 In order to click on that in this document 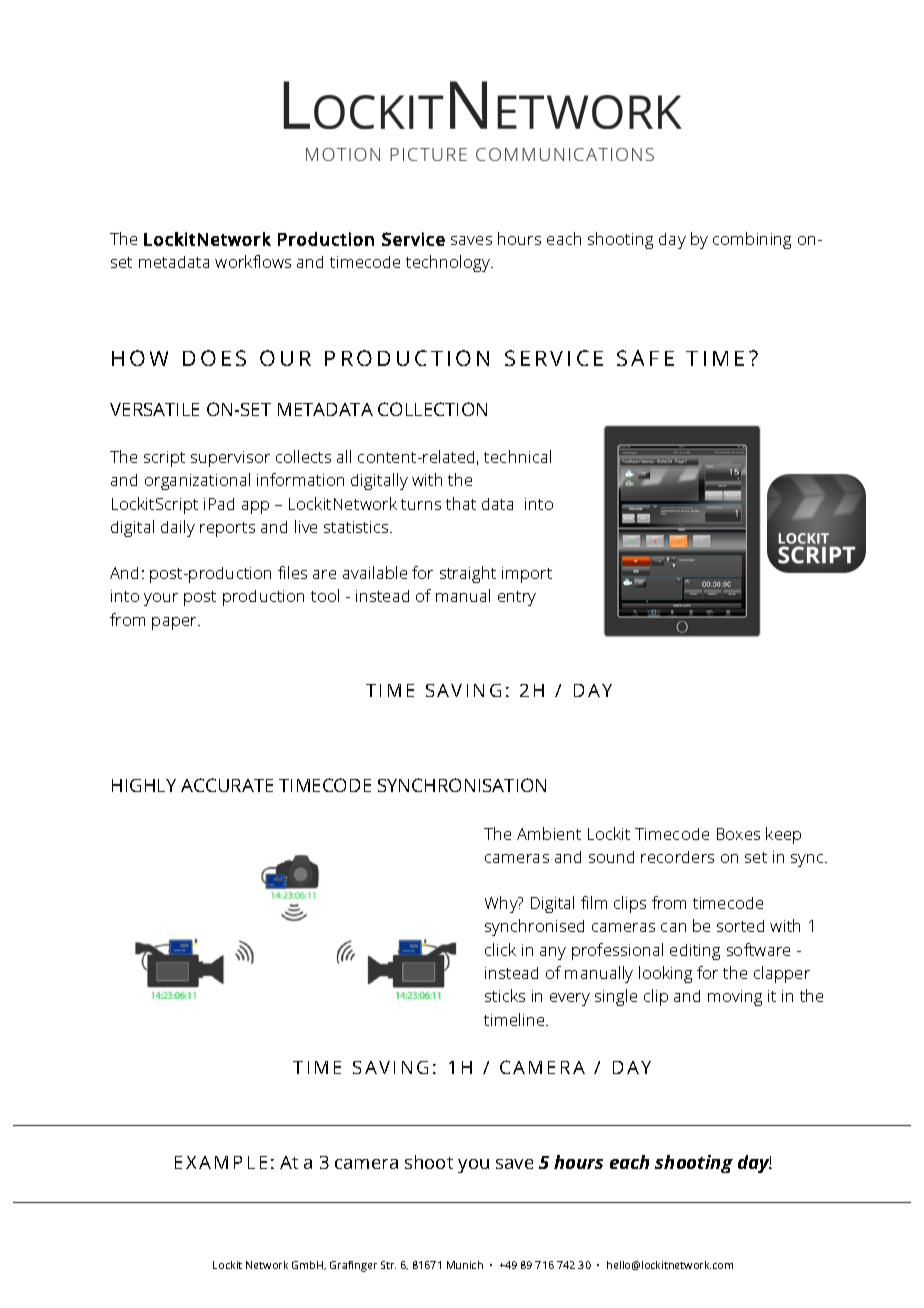, I will do `click(461, 503)`.
